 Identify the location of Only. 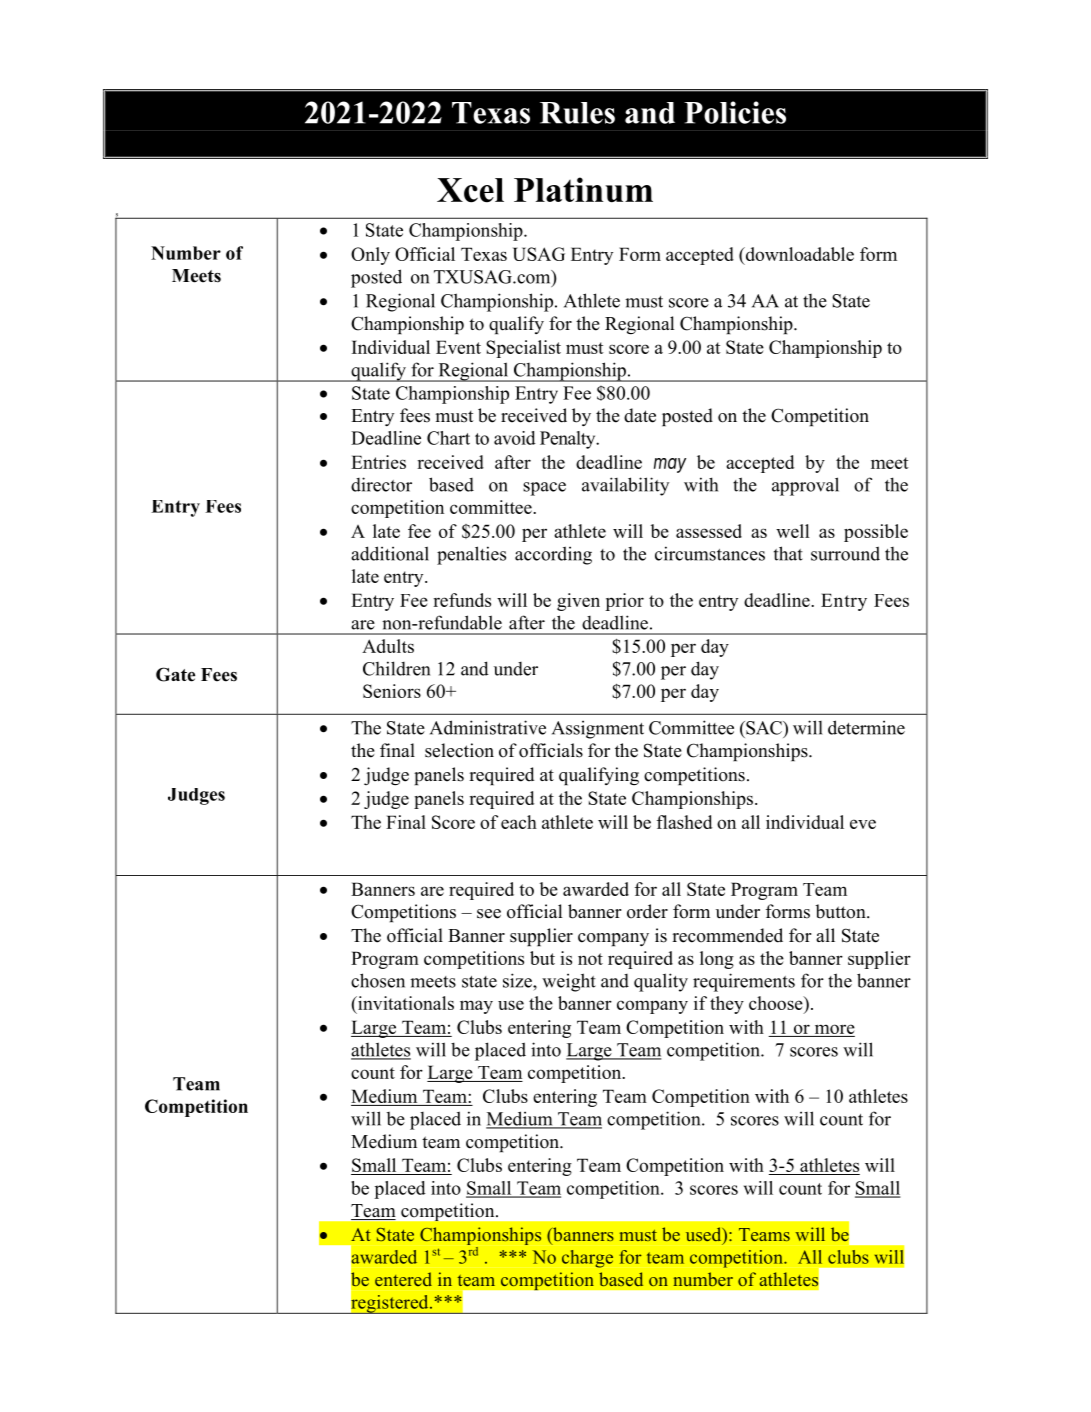
(370, 256).
